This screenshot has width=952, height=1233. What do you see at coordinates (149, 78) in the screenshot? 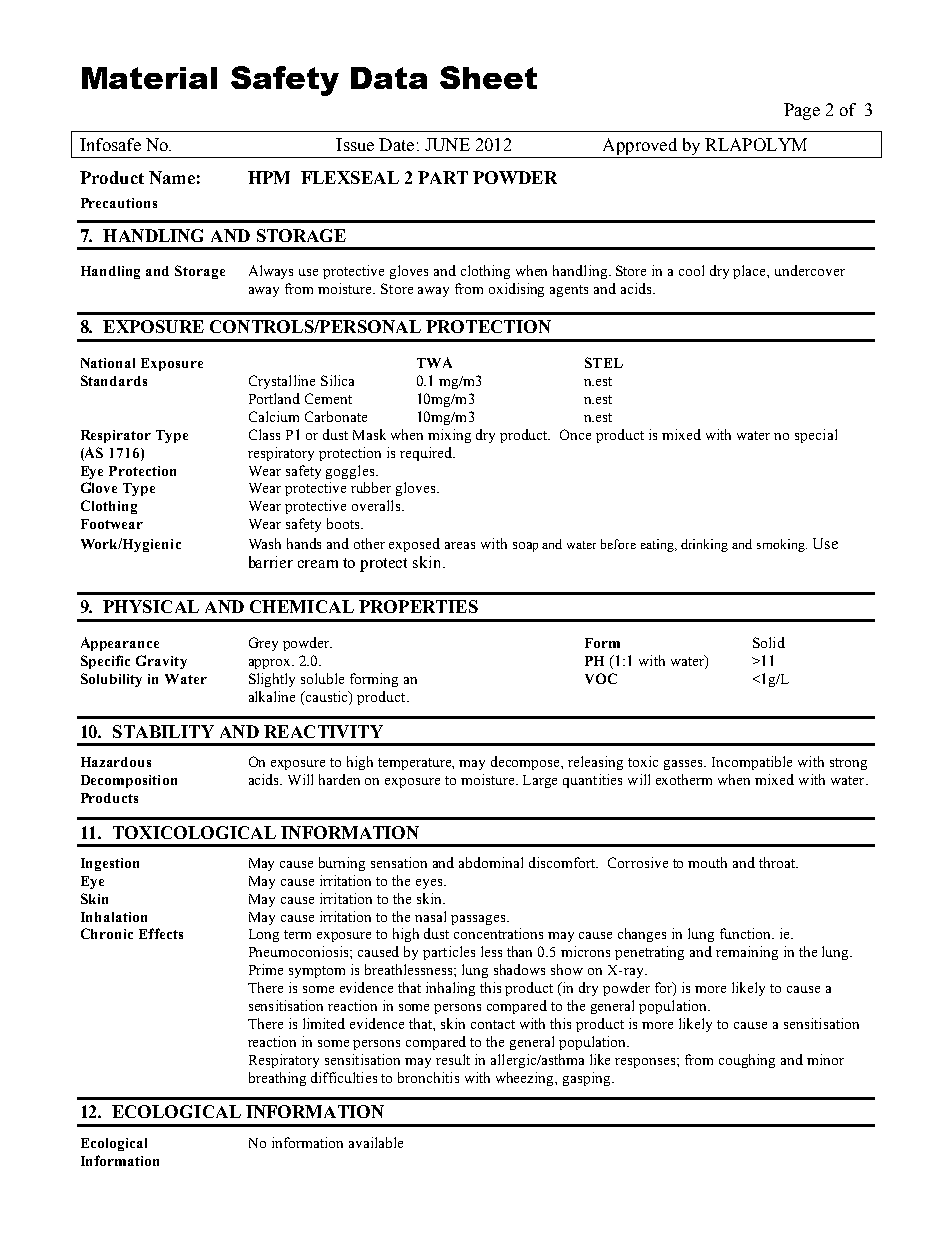
I see `Material` at bounding box center [149, 78].
